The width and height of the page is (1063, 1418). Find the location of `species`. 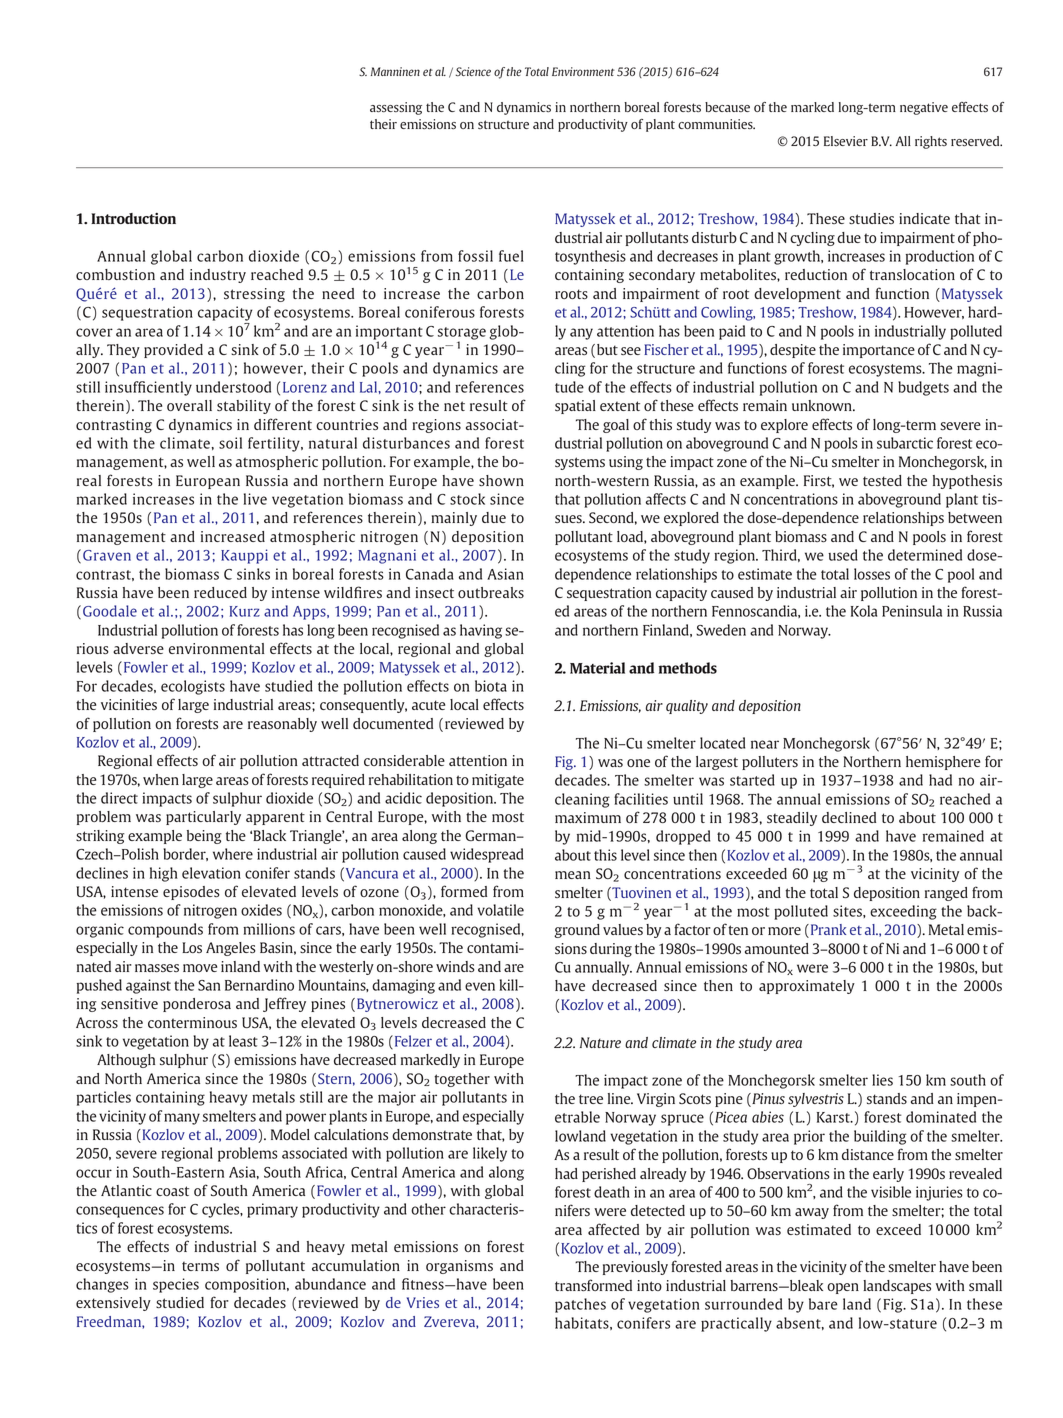

species is located at coordinates (176, 1285).
